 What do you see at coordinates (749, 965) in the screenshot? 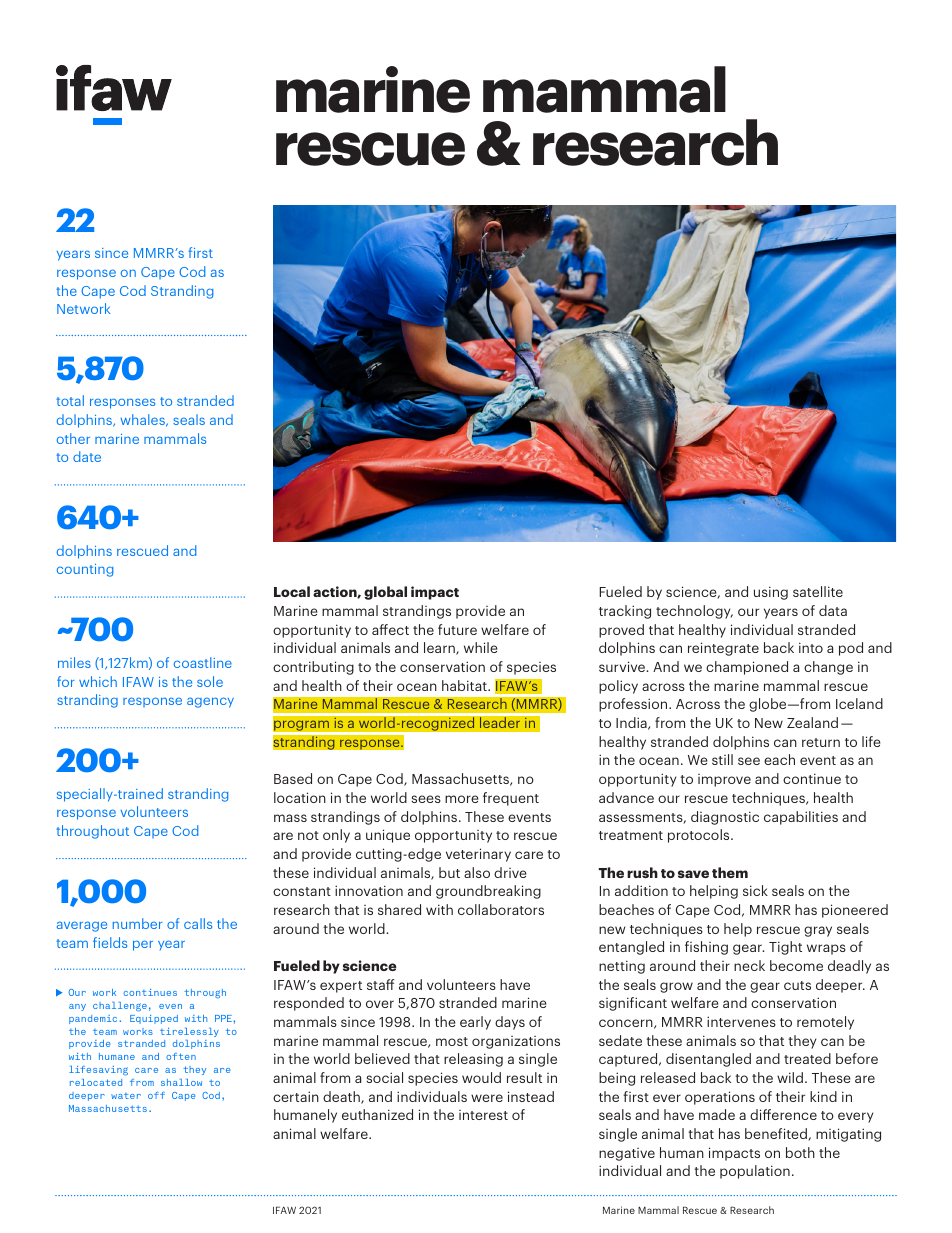
I see `neck` at bounding box center [749, 965].
